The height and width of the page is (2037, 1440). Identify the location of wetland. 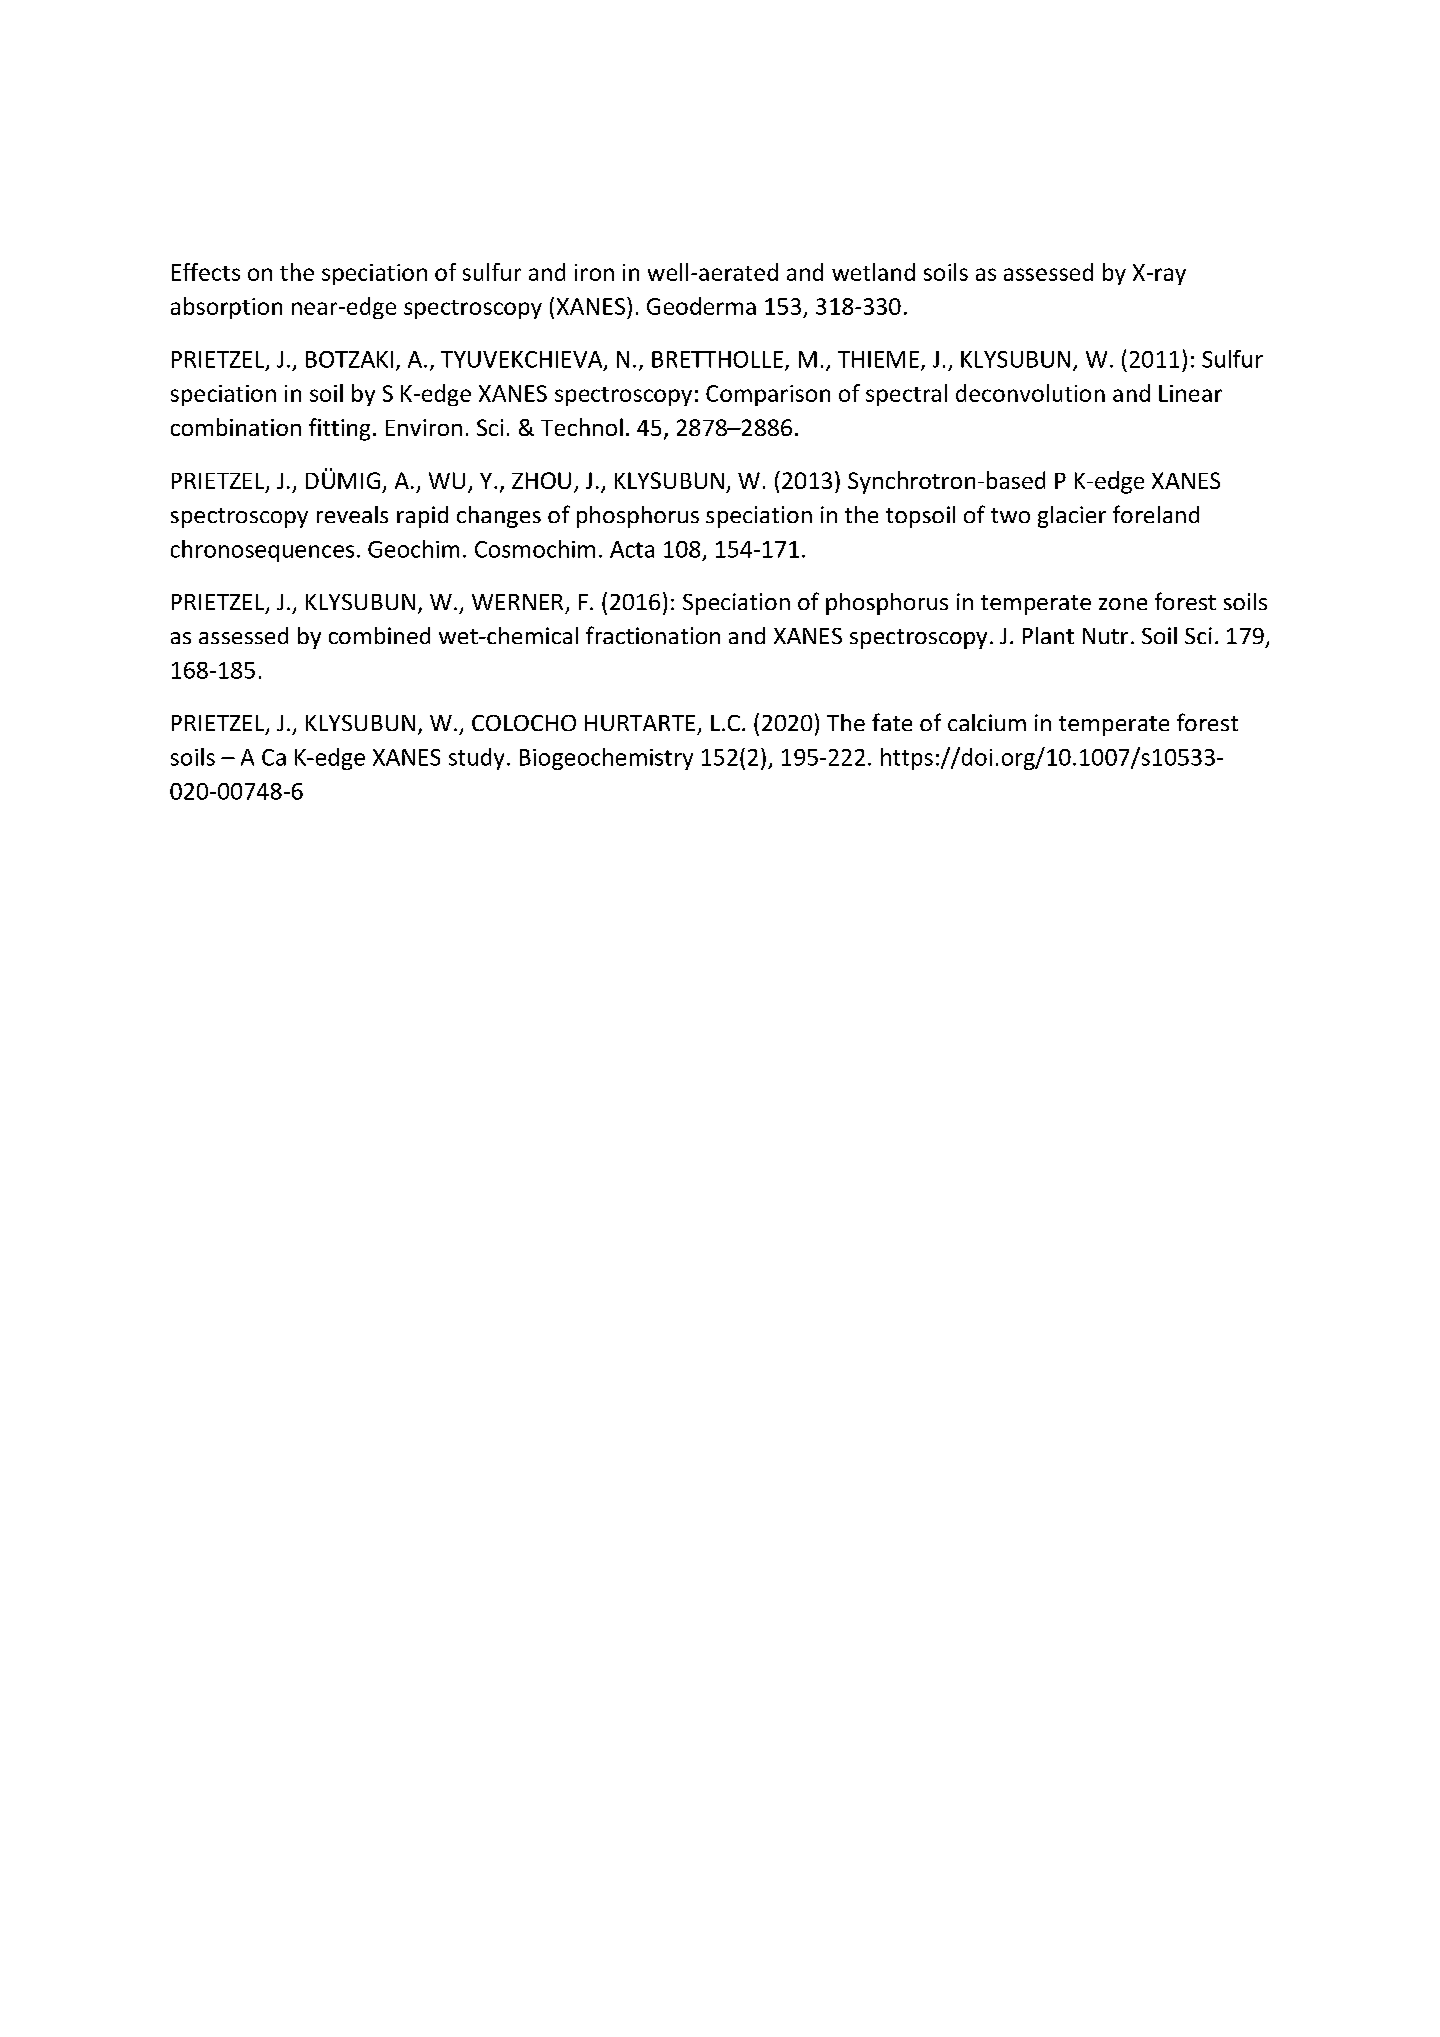
(873, 272).
